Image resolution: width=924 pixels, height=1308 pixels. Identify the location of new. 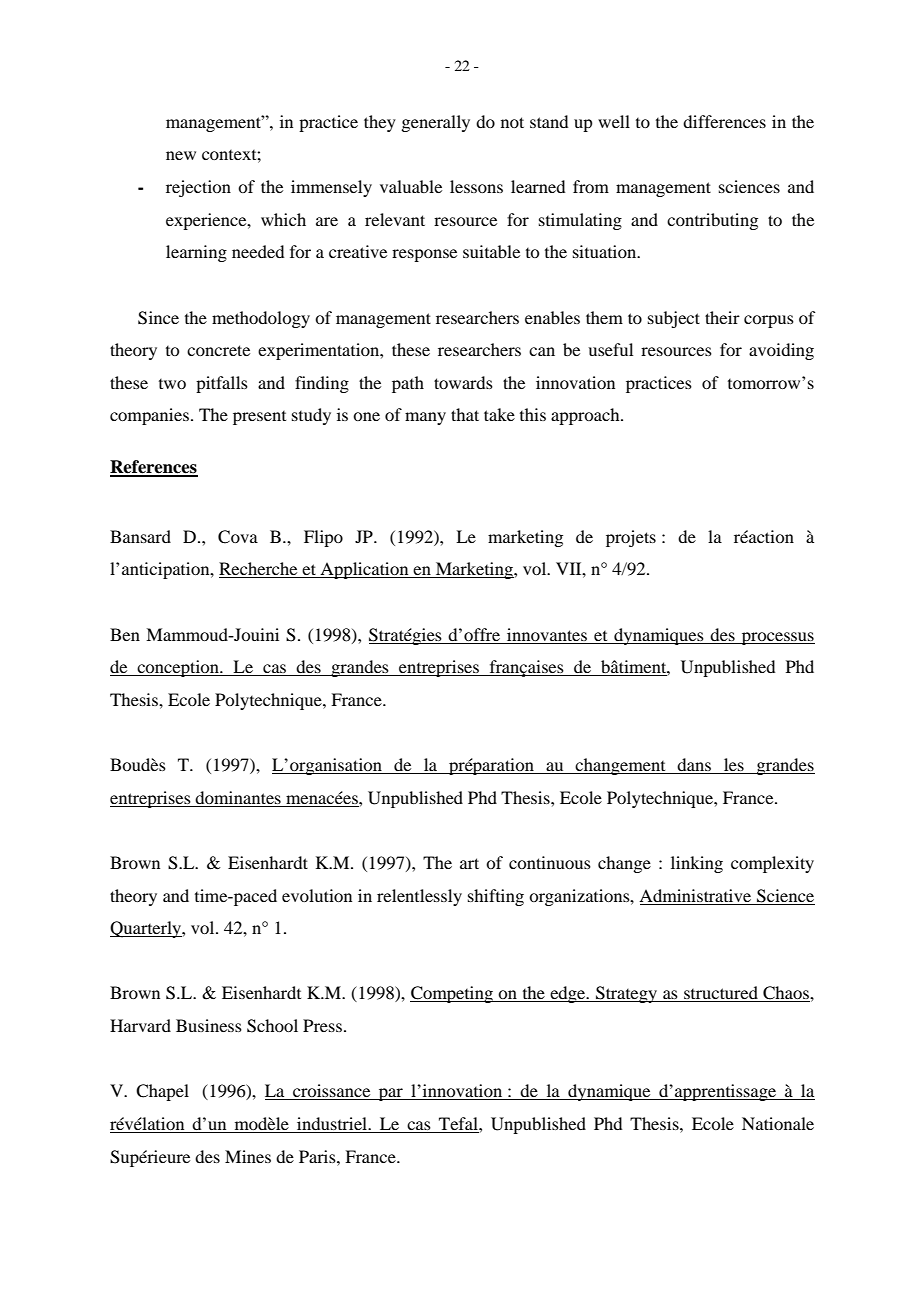
(181, 155).
